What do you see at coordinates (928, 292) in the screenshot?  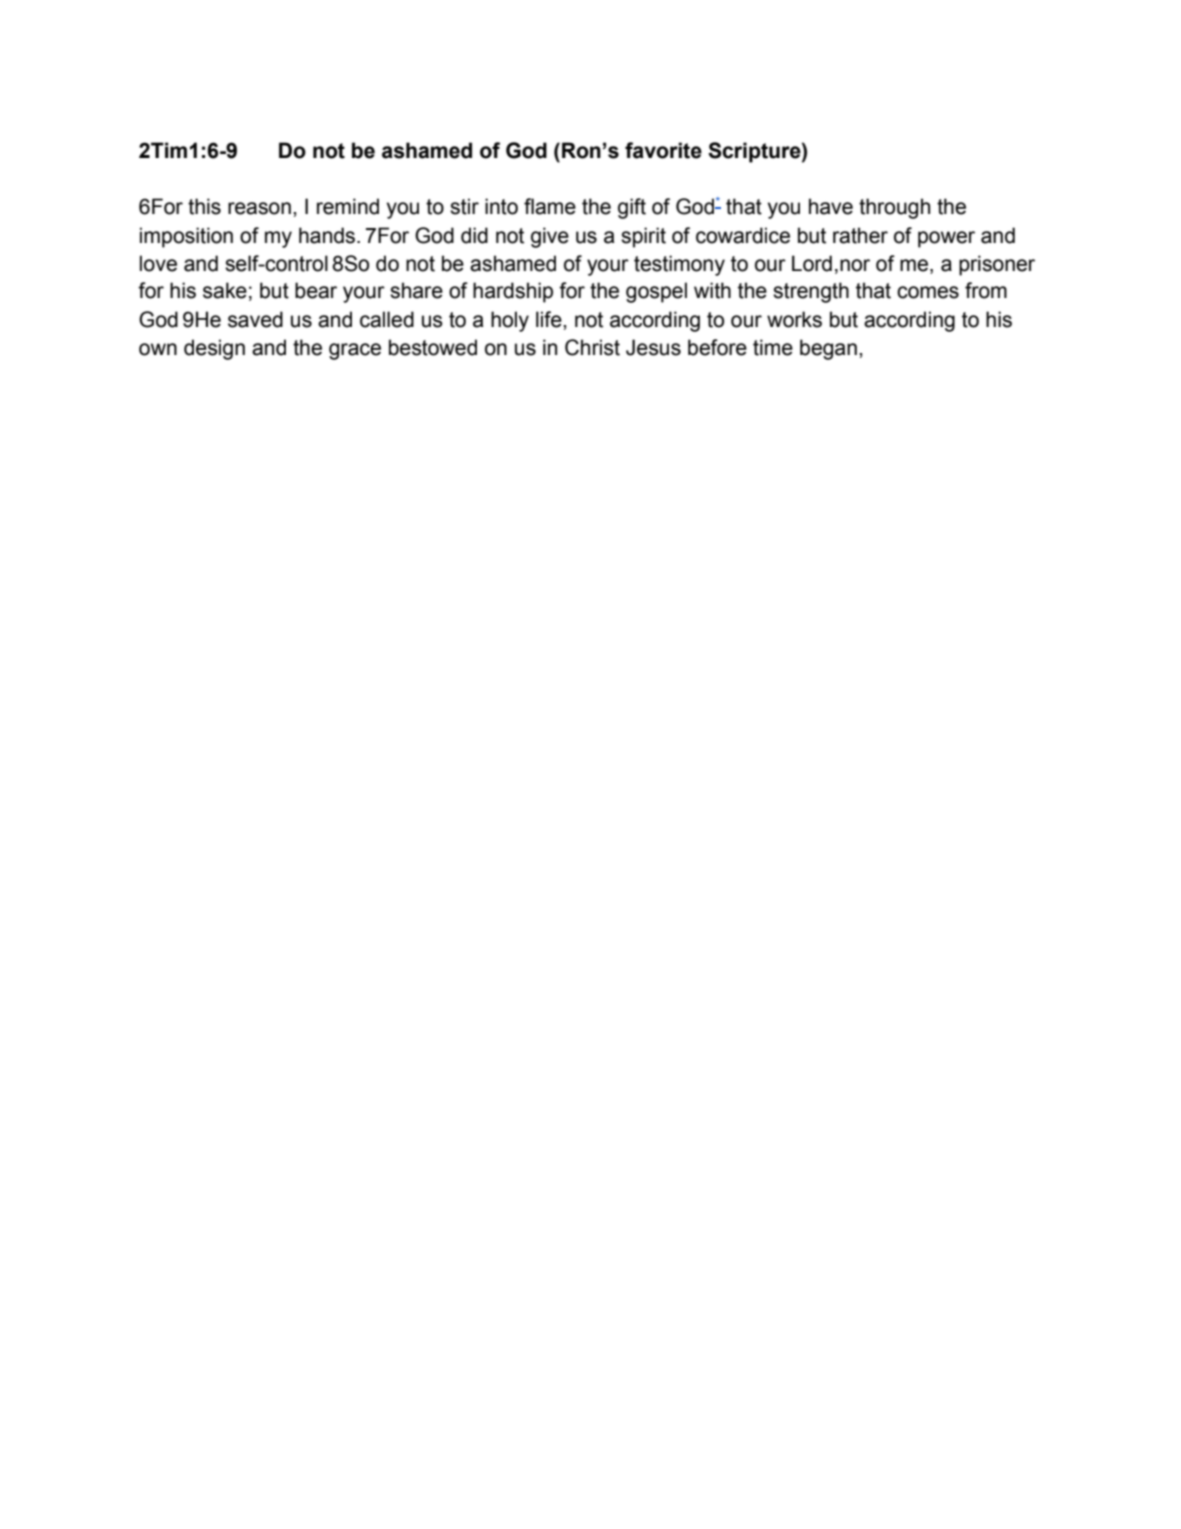 I see `comes` at bounding box center [928, 292].
